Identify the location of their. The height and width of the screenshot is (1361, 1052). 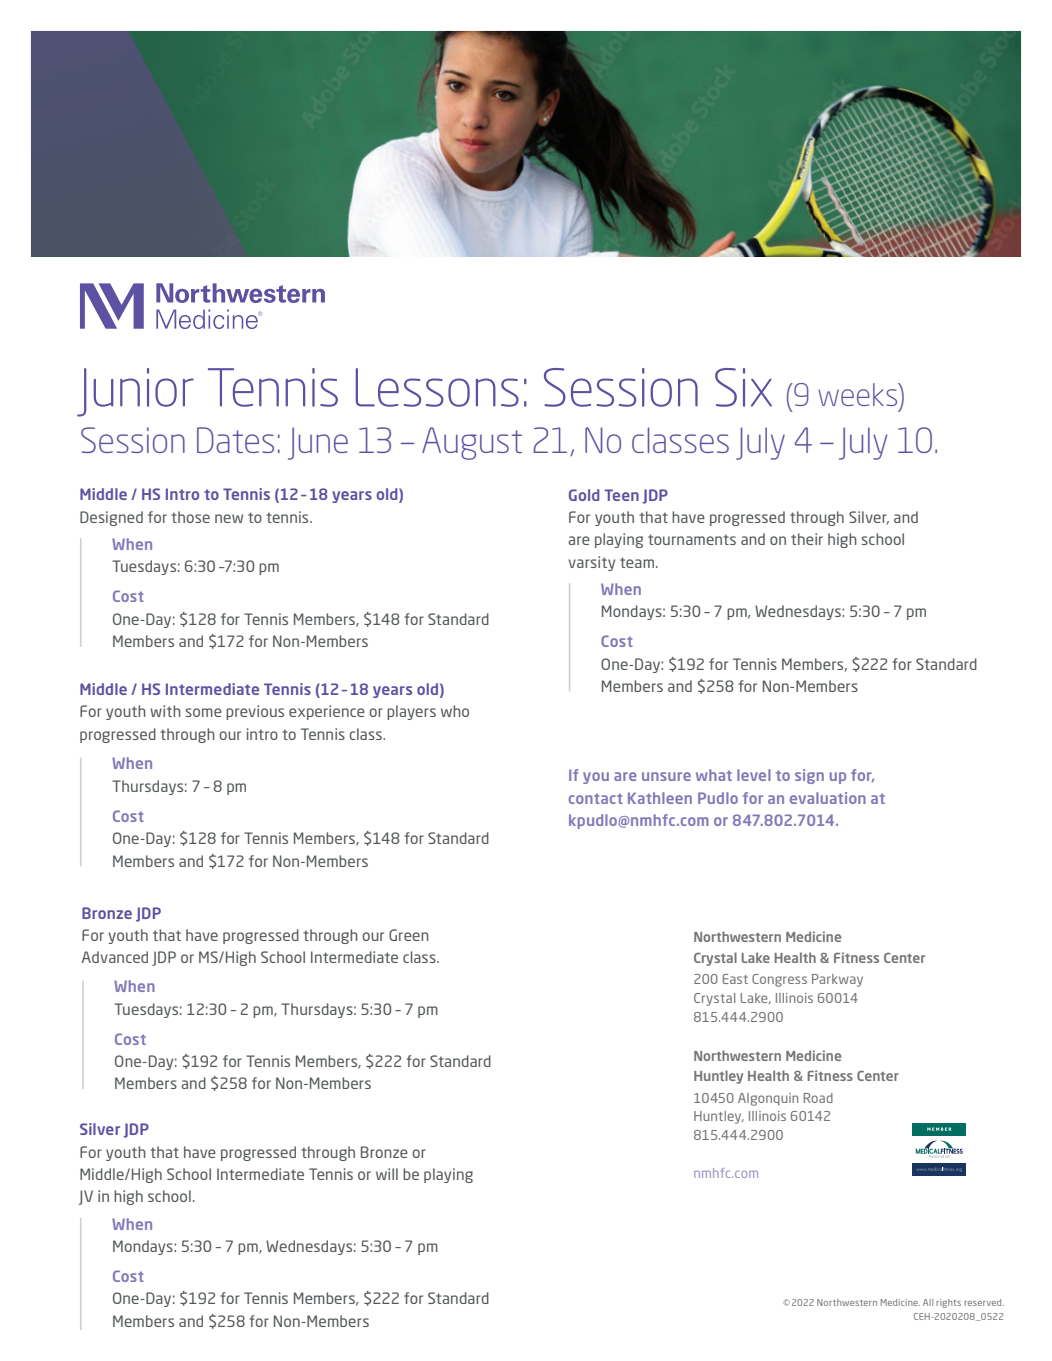
(807, 539).
